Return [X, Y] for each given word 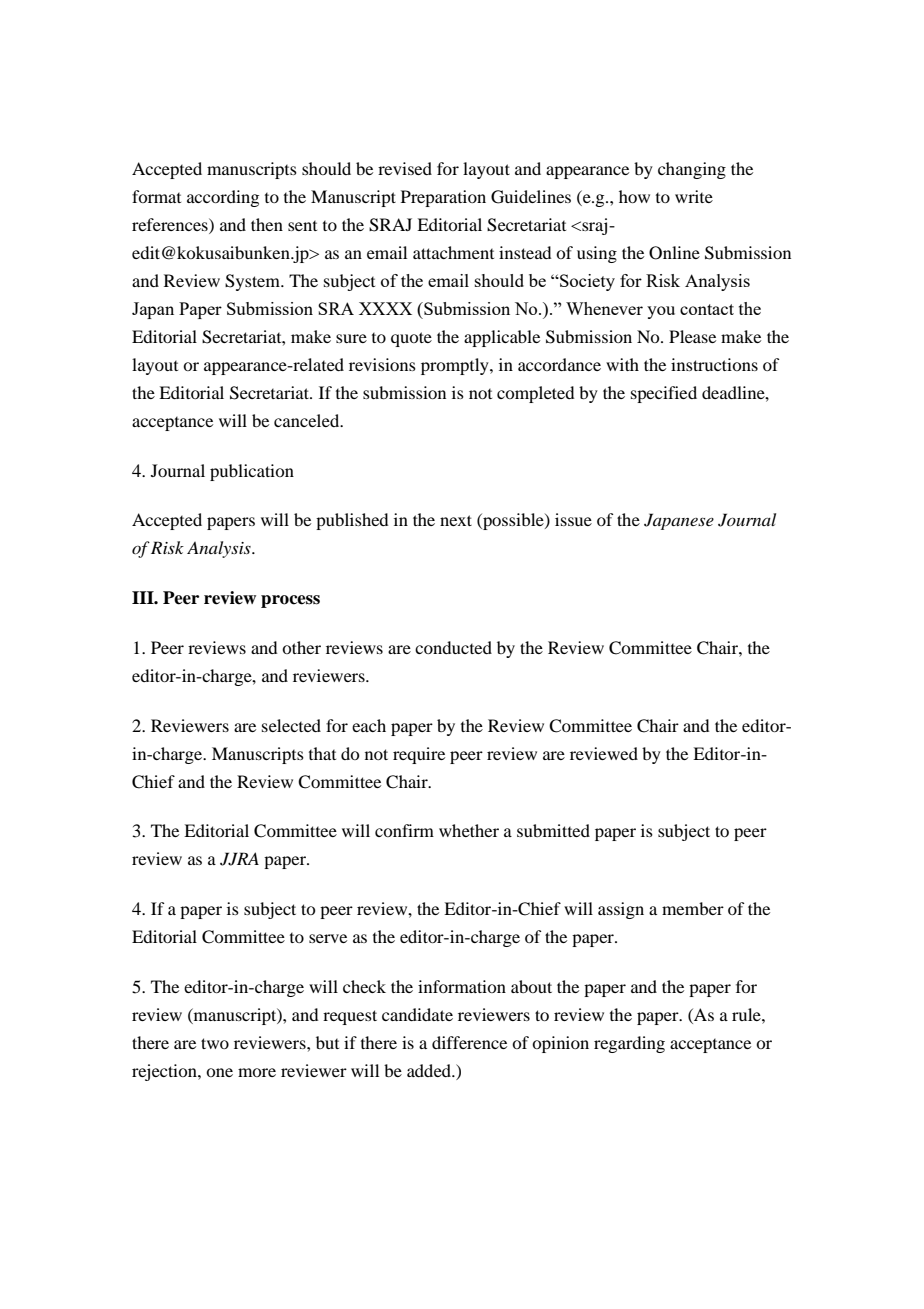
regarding [629, 1044]
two [215, 1043]
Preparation [443, 198]
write [694, 196]
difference [469, 1042]
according [223, 198]
